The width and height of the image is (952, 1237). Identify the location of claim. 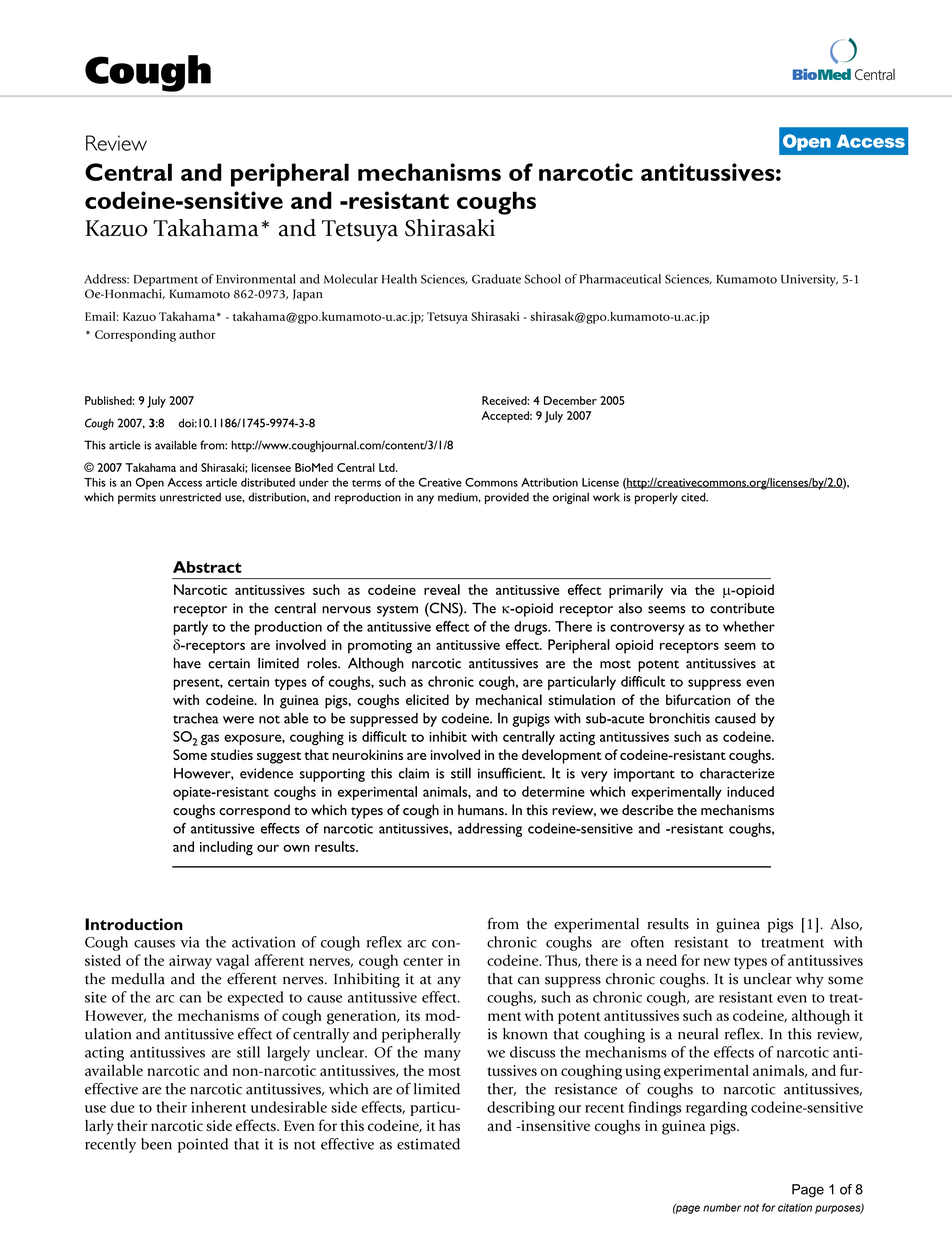
(414, 773).
